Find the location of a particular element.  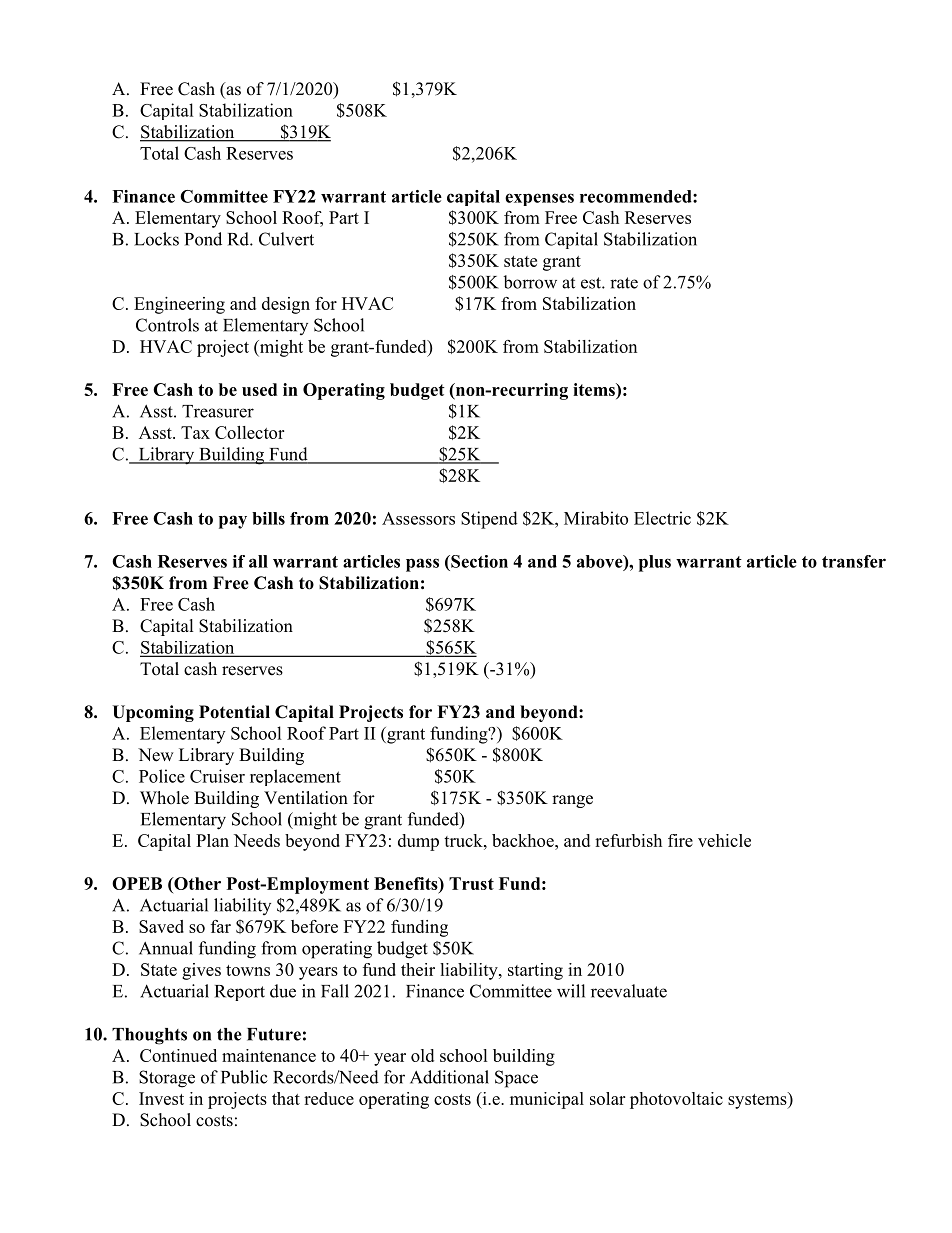

Potential is located at coordinates (234, 712).
